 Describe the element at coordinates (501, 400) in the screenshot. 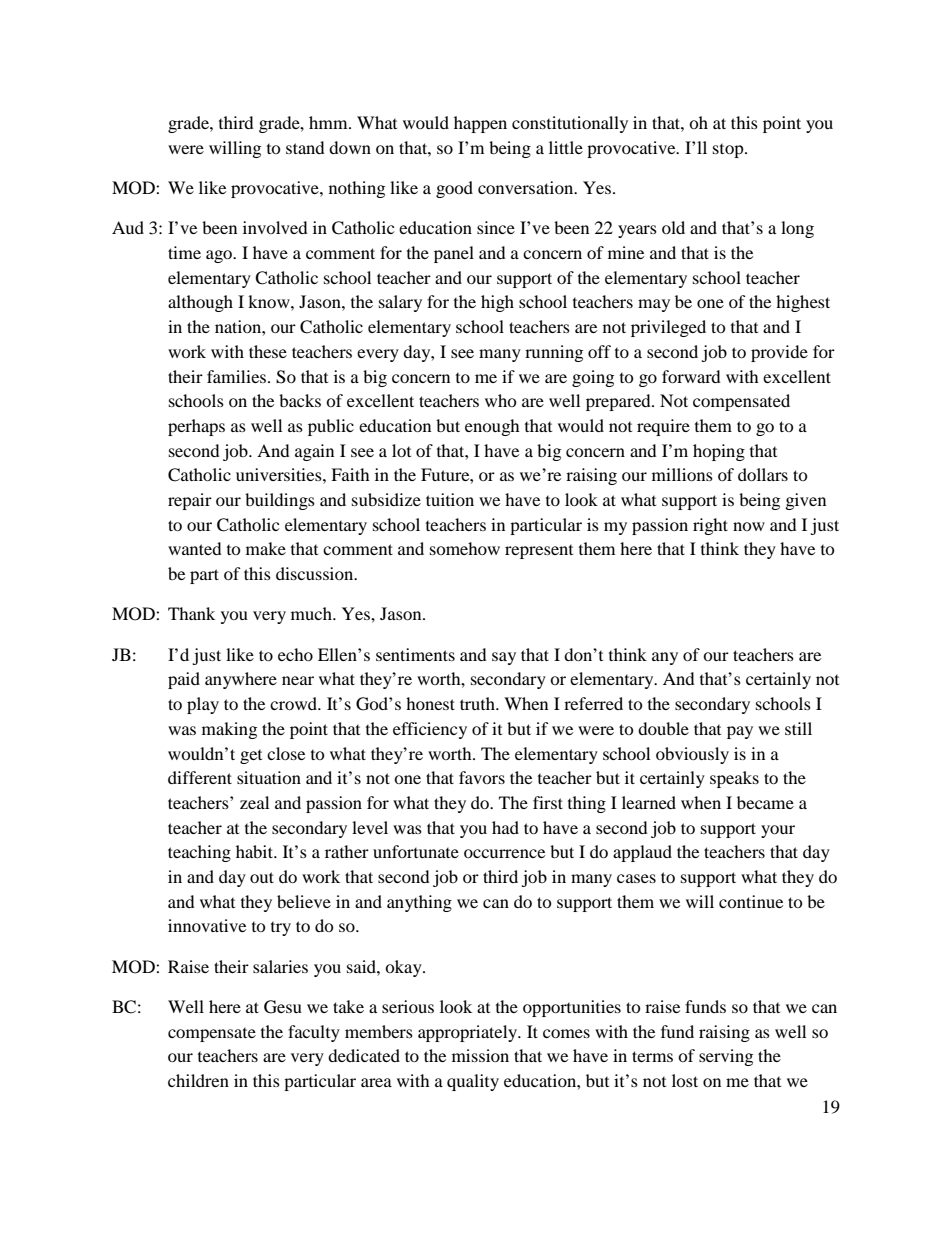

I see `who` at that location.
